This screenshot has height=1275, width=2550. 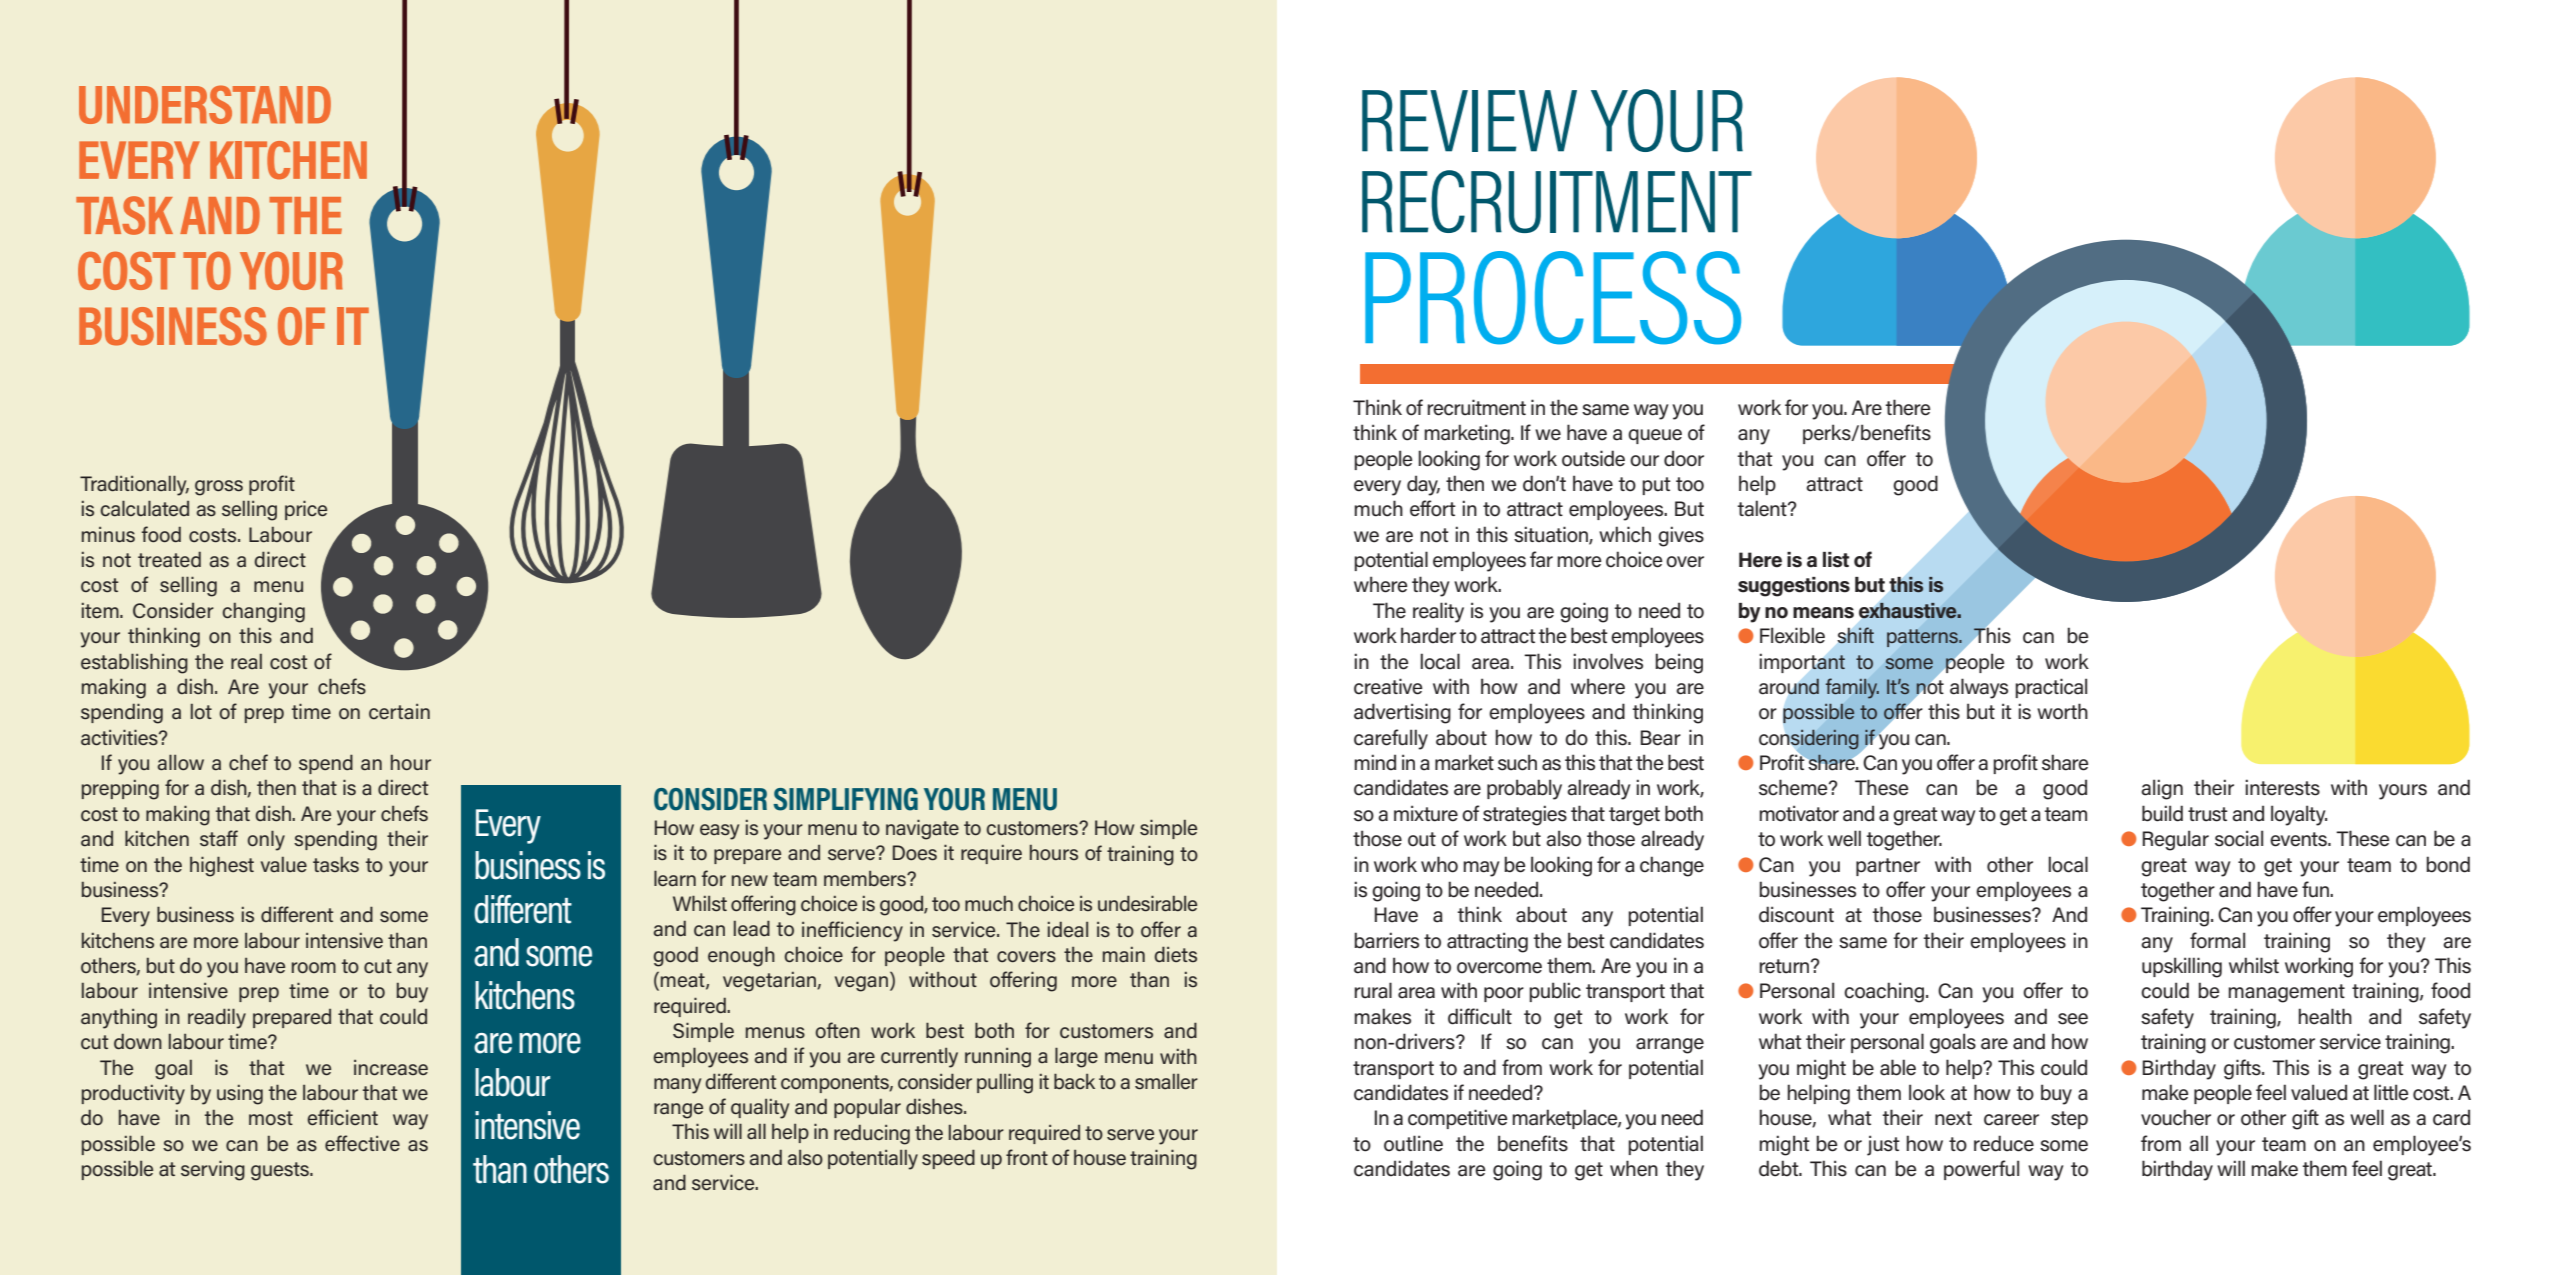 What do you see at coordinates (1413, 1143) in the screenshot?
I see `outline` at bounding box center [1413, 1143].
